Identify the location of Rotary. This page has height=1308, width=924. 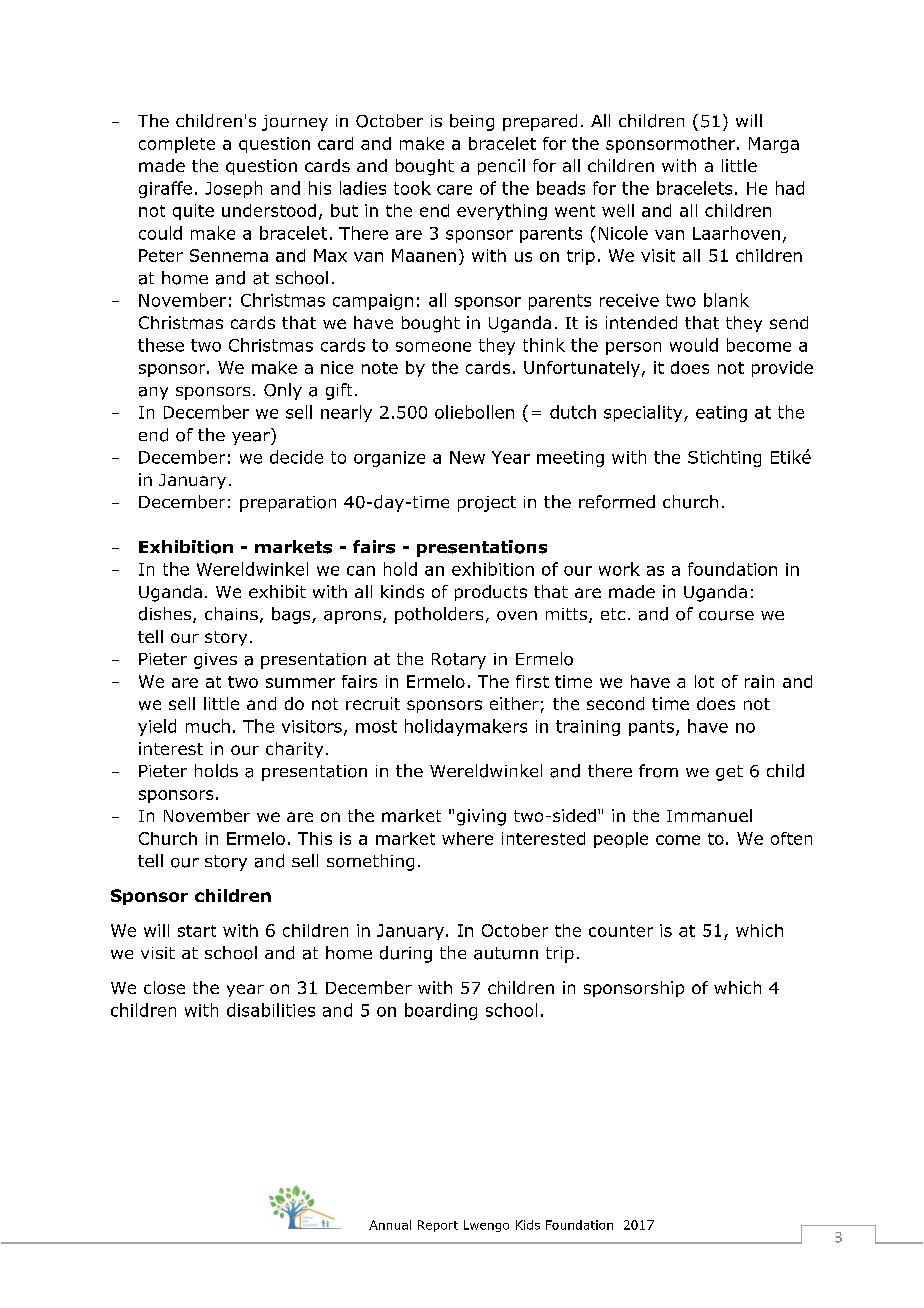
(459, 661).
